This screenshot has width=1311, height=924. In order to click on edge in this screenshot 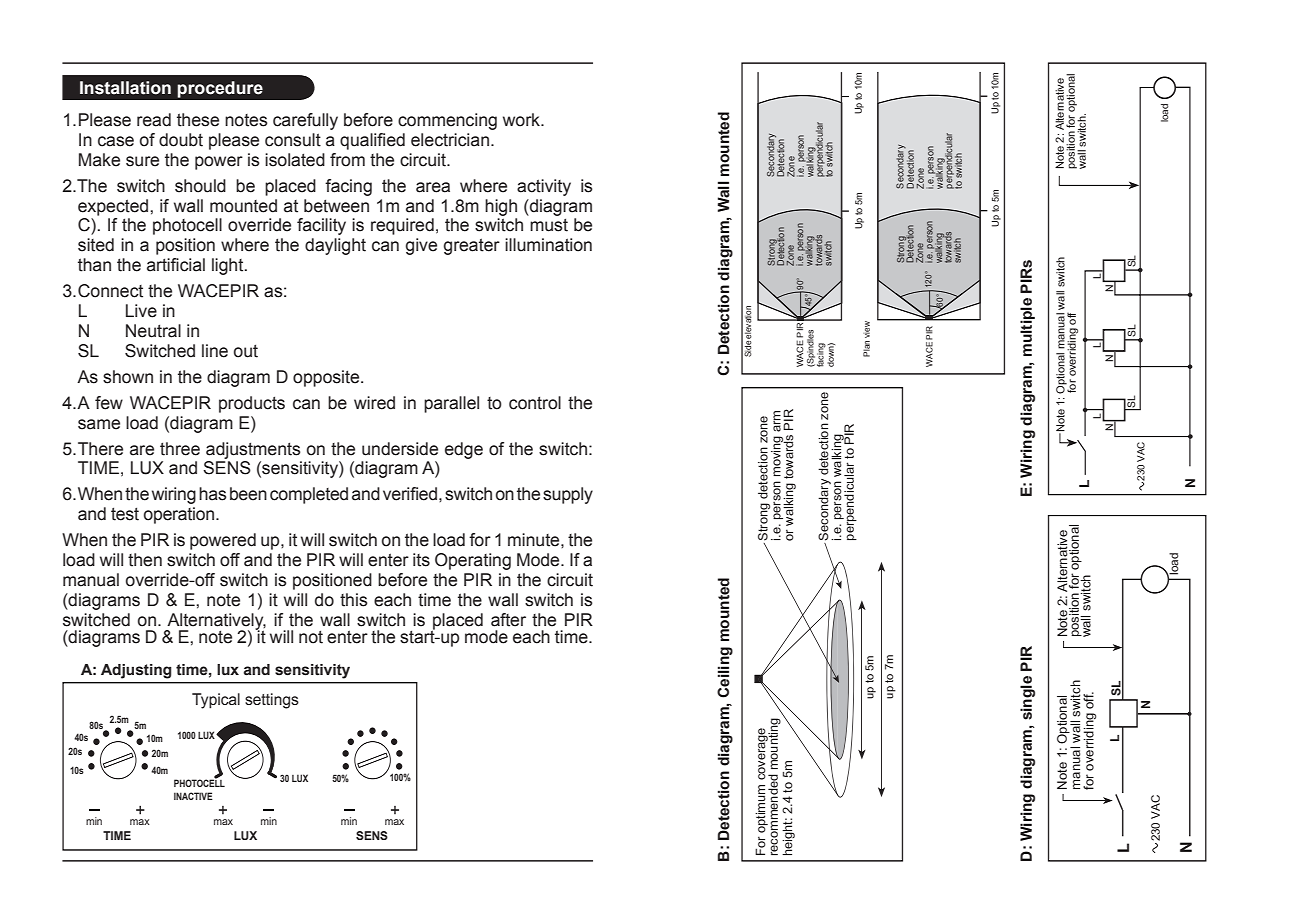, I will do `click(464, 450)`.
